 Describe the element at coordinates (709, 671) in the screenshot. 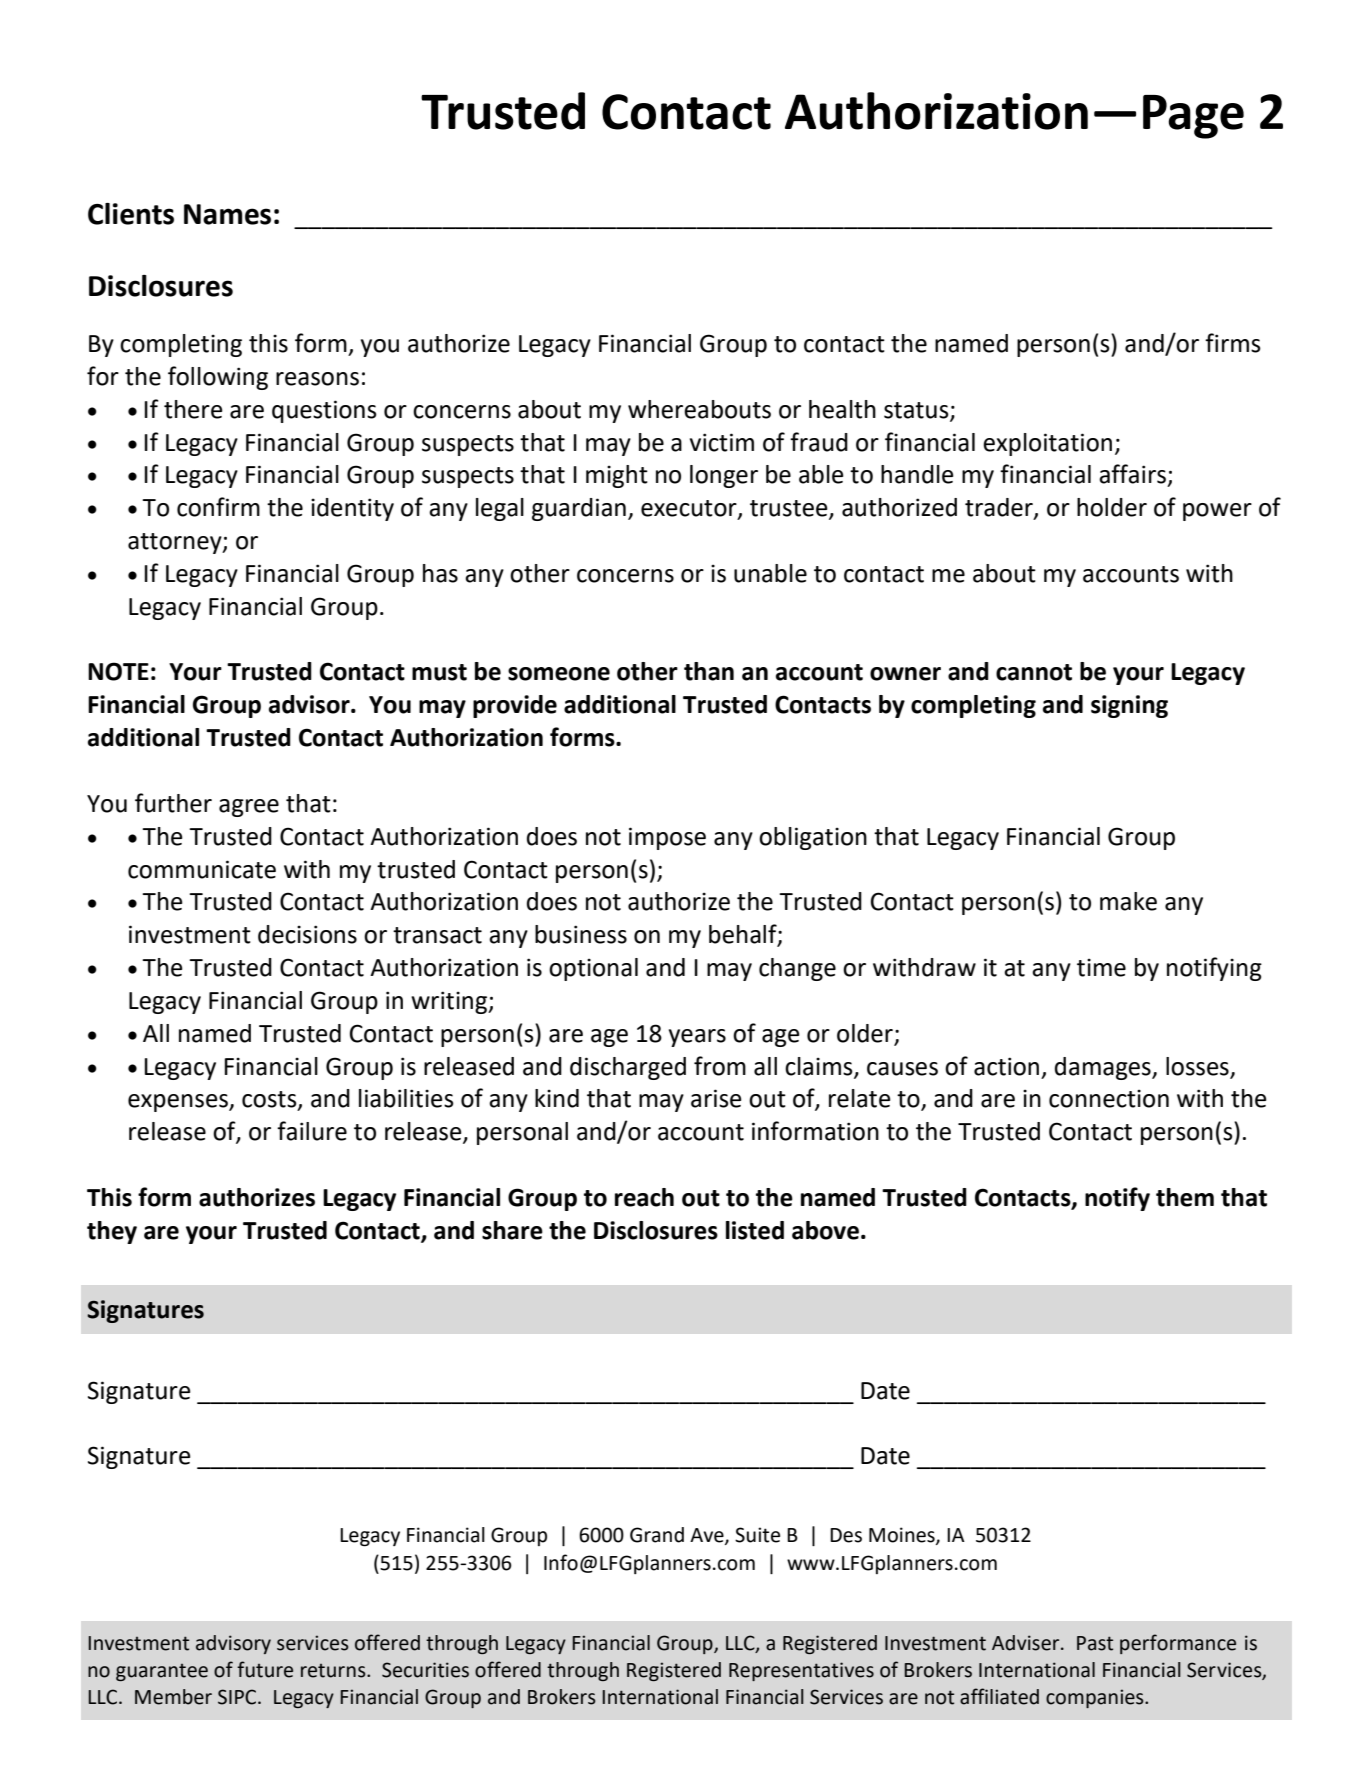

I see `than` at that location.
